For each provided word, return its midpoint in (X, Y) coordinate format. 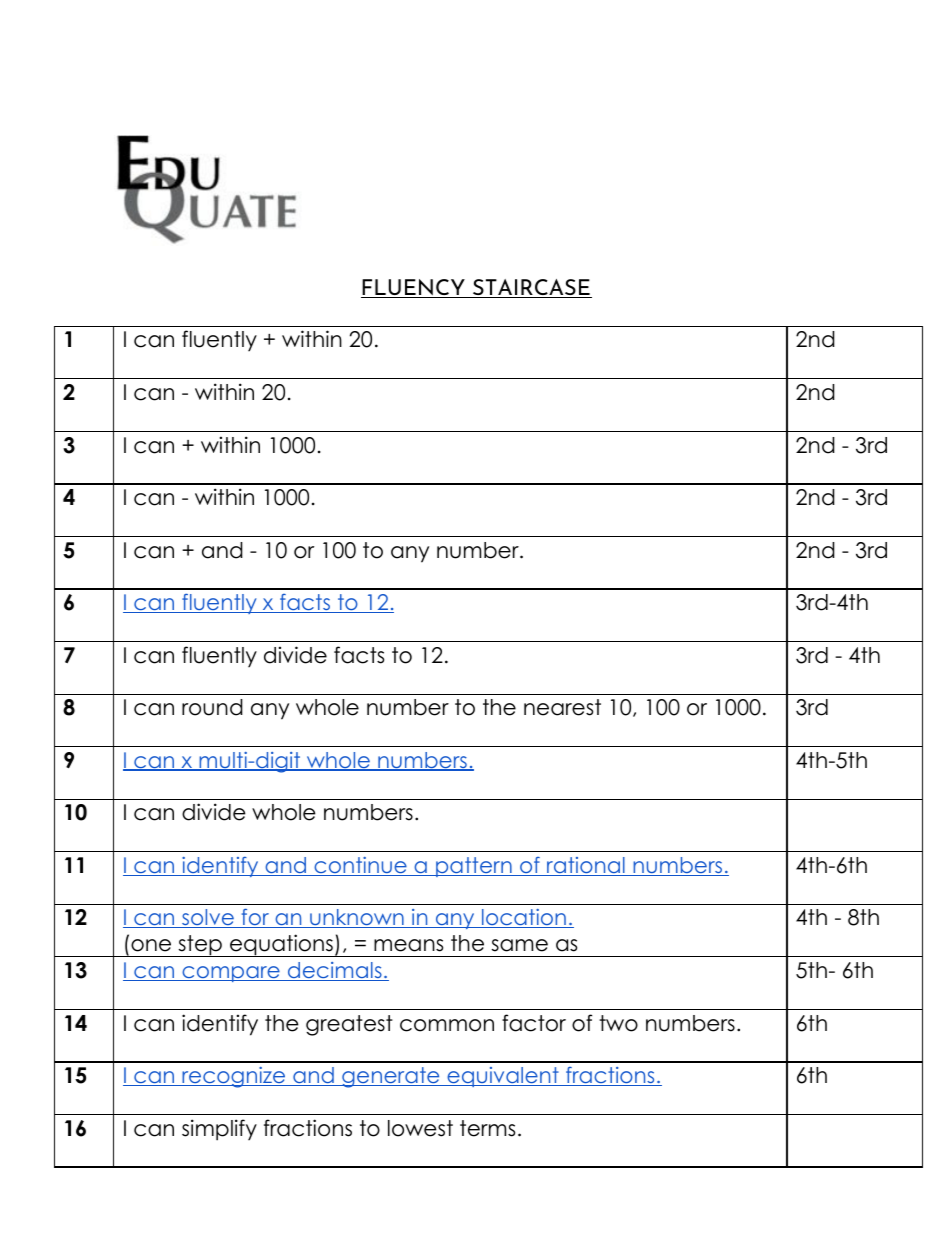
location (524, 918)
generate (391, 1077)
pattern (474, 867)
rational (586, 866)
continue (360, 866)
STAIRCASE (531, 288)
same (520, 945)
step (200, 946)
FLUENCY (414, 288)
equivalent (503, 1077)
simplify (219, 1130)
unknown (357, 918)
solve (208, 918)
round (212, 707)
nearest (562, 707)
